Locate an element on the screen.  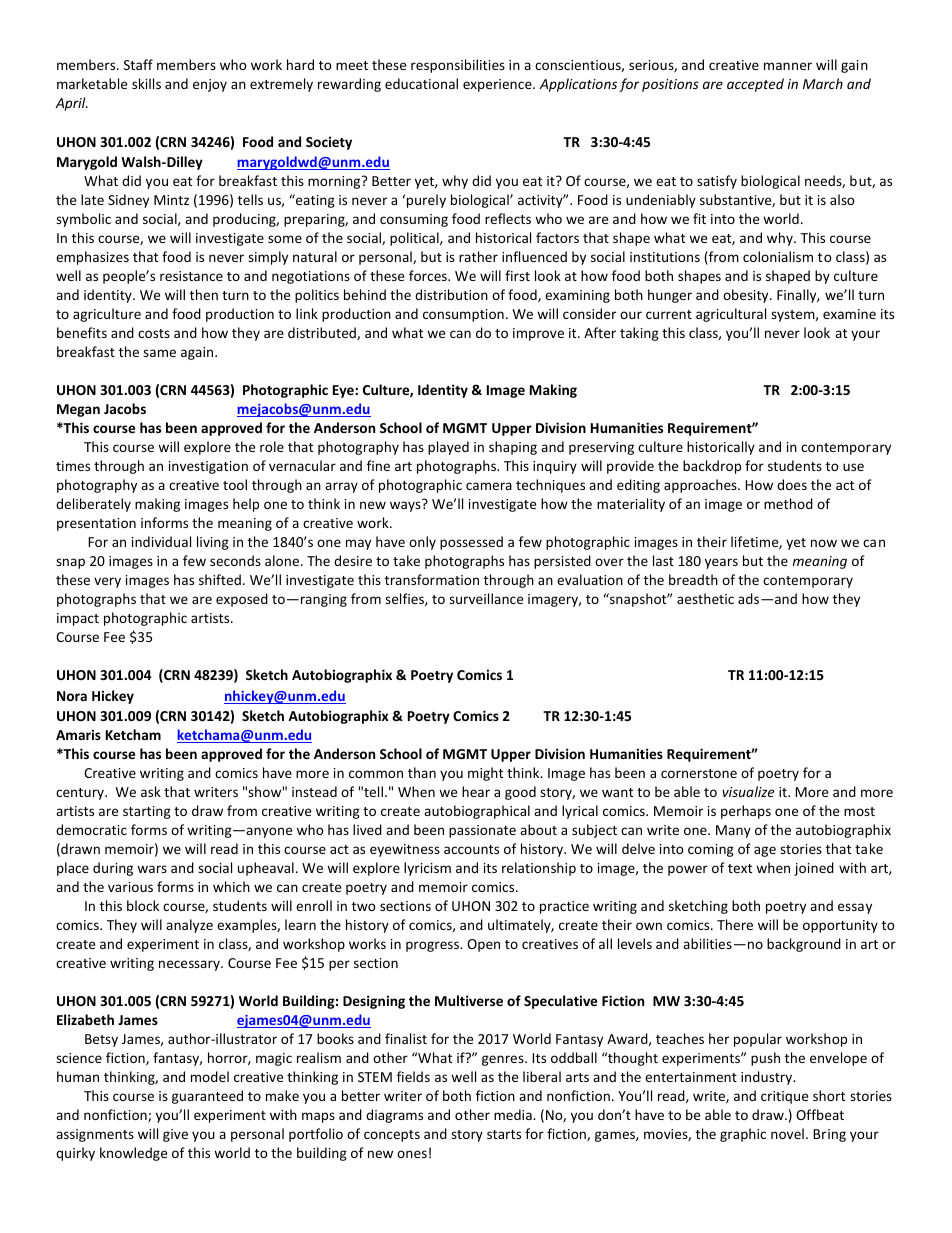
give is located at coordinates (175, 1135).
